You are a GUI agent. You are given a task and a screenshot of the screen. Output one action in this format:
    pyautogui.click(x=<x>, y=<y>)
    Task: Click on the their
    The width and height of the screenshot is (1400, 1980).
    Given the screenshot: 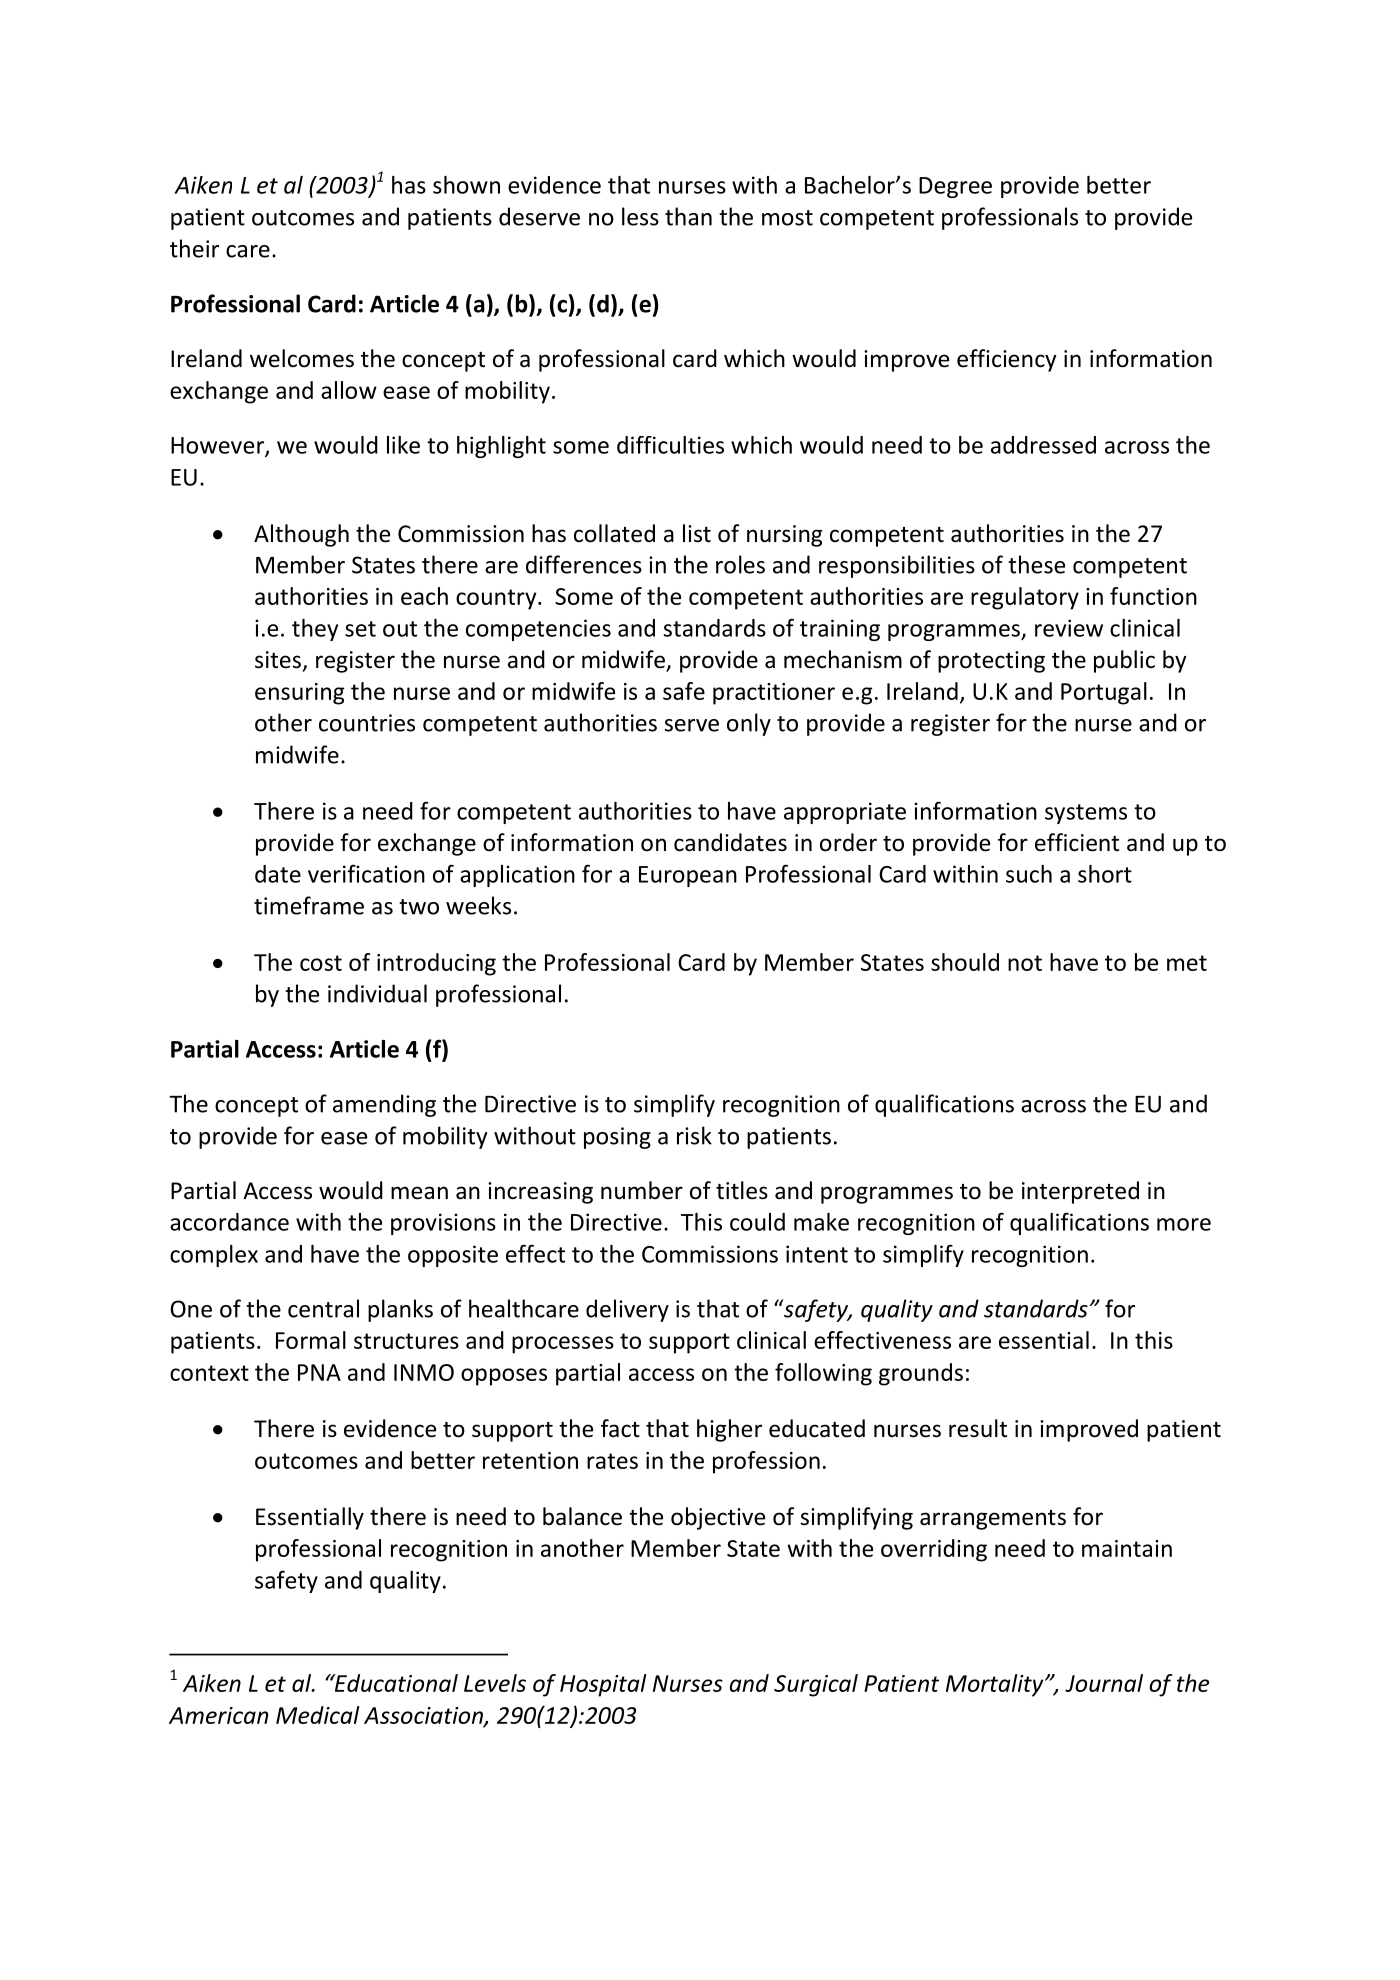 What is the action you would take?
    pyautogui.click(x=194, y=248)
